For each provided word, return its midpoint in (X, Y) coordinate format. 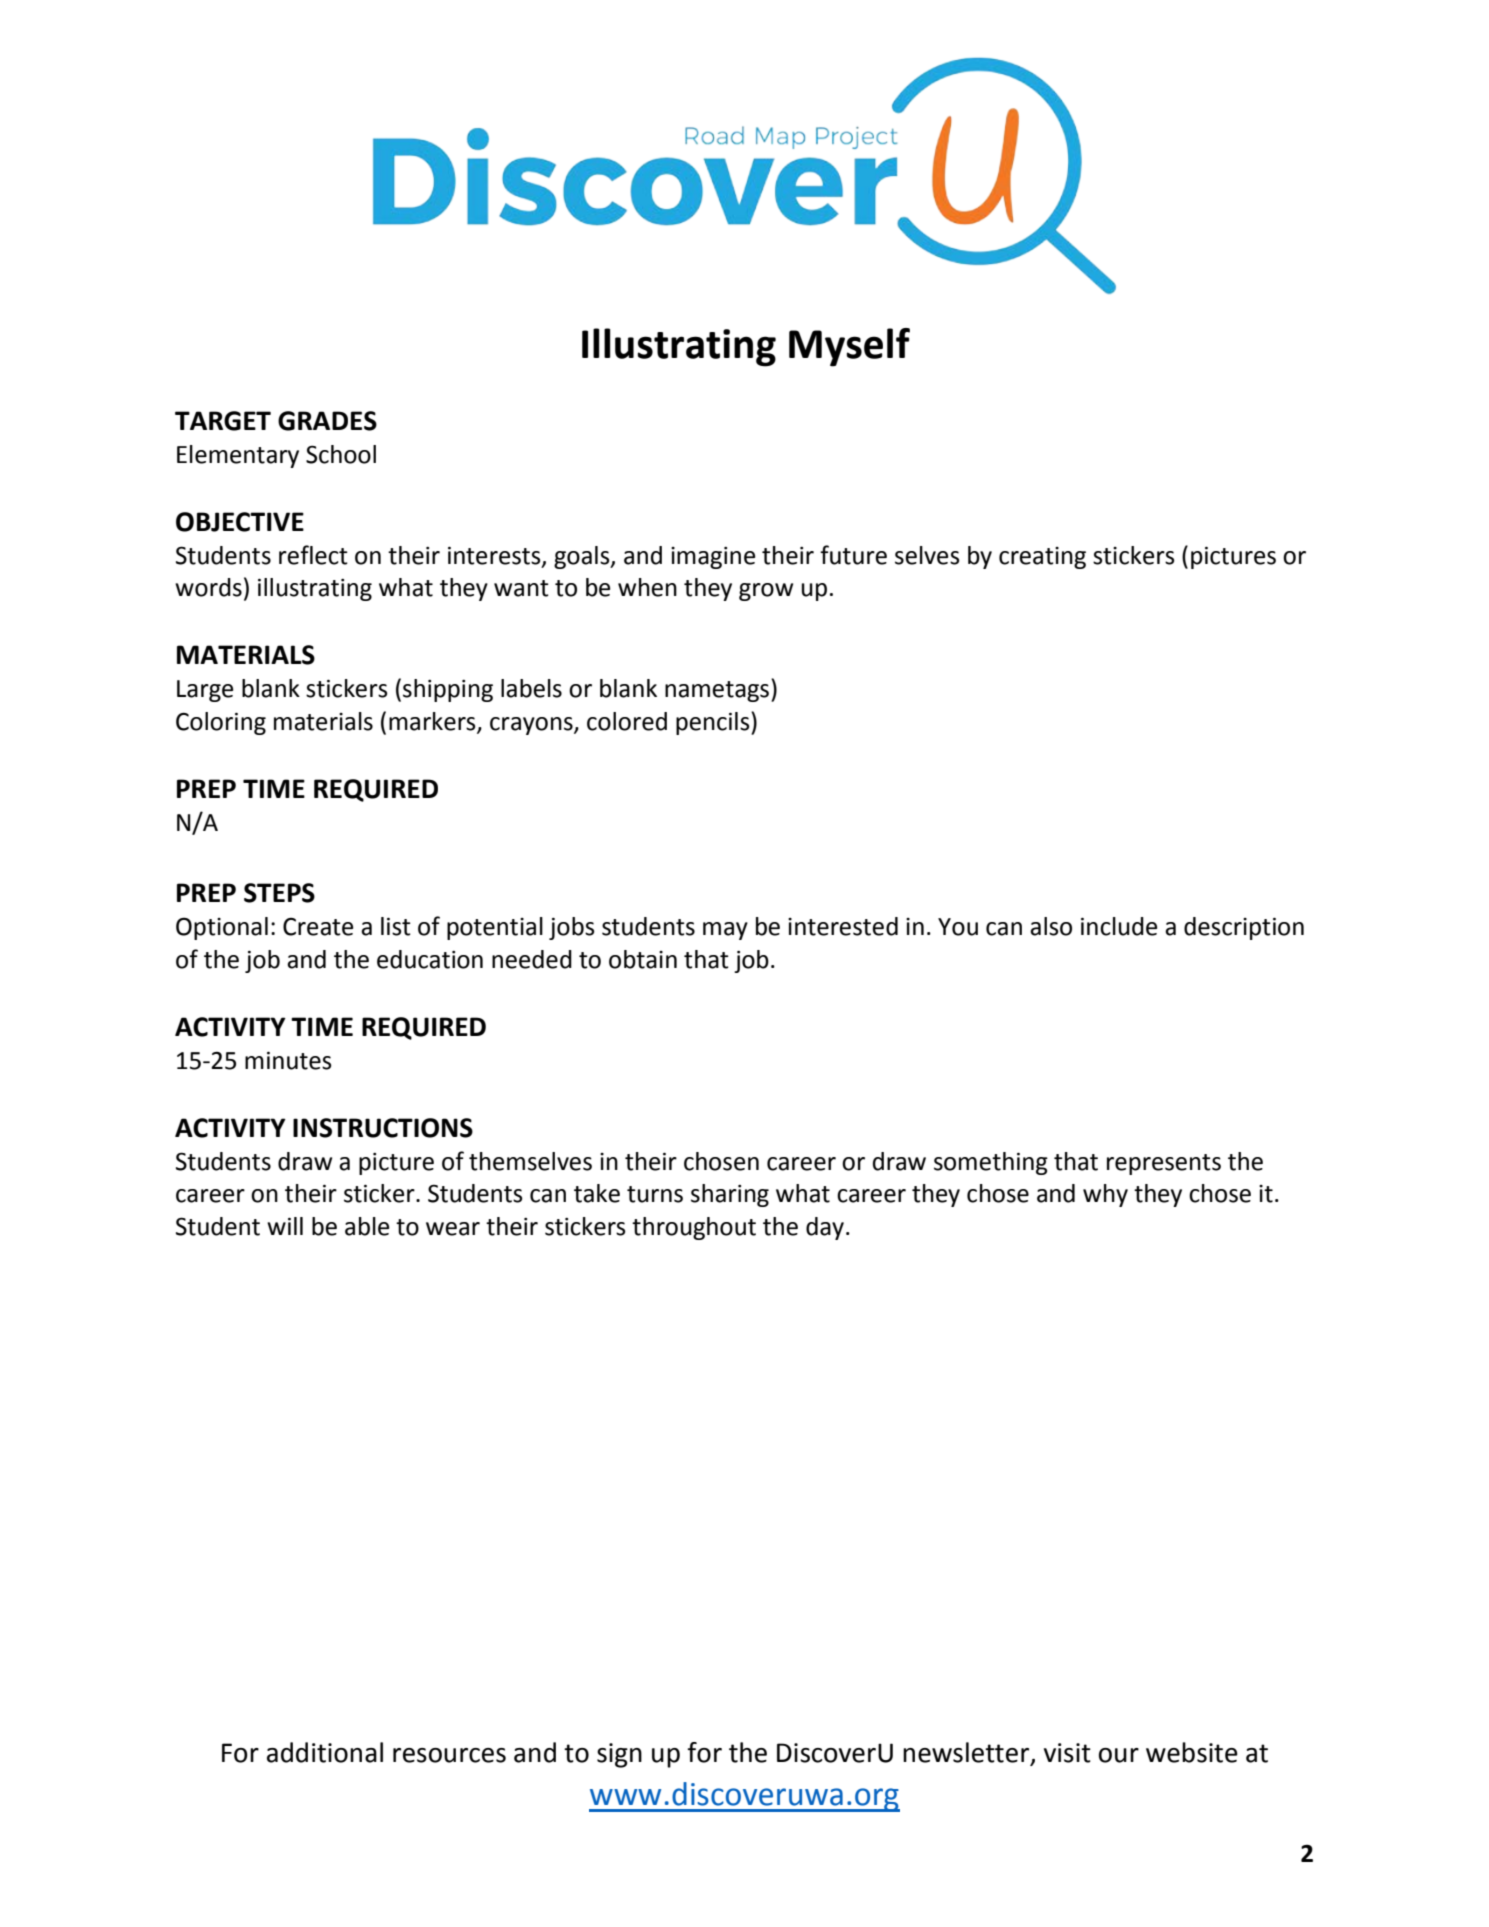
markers (433, 722)
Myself (849, 347)
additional (325, 1752)
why (1105, 1195)
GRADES (327, 421)
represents (1164, 1164)
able (367, 1226)
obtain (643, 959)
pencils (714, 723)
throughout (694, 1228)
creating (1042, 558)
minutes (288, 1060)
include (1119, 926)
